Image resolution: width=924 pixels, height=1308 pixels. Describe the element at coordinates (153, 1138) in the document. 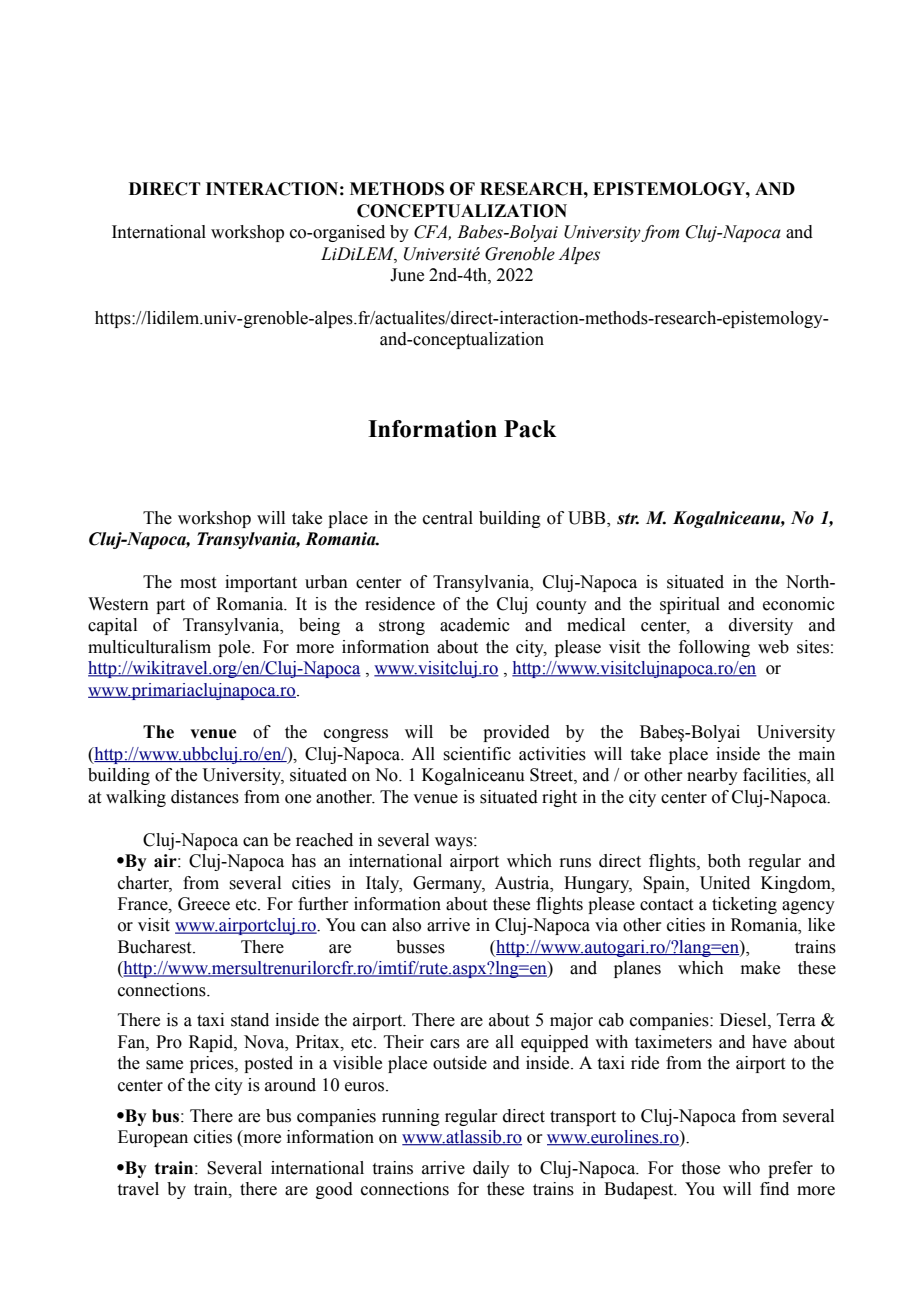

I see `European` at that location.
